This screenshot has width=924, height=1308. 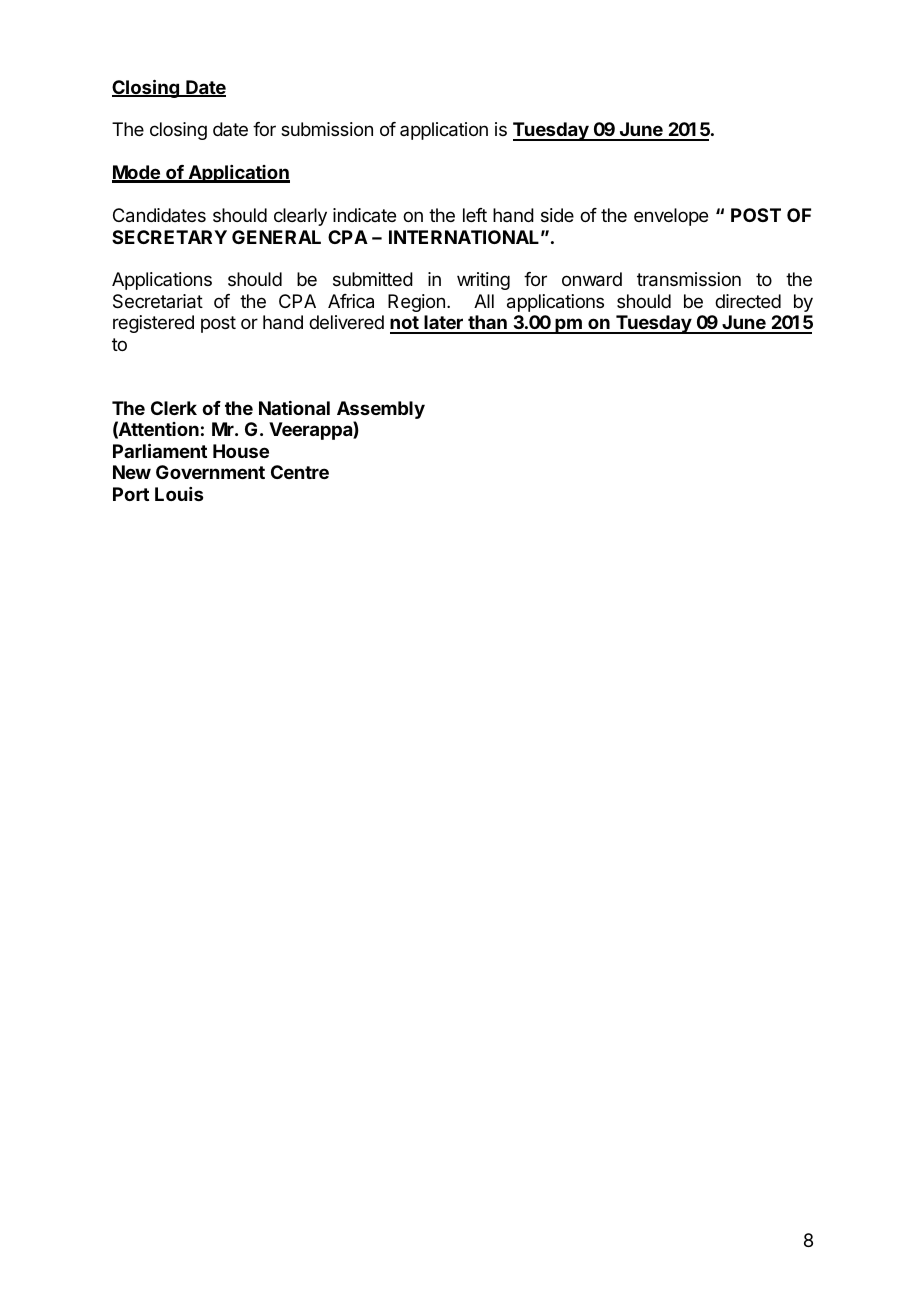 What do you see at coordinates (475, 215) in the screenshot?
I see `left` at bounding box center [475, 215].
